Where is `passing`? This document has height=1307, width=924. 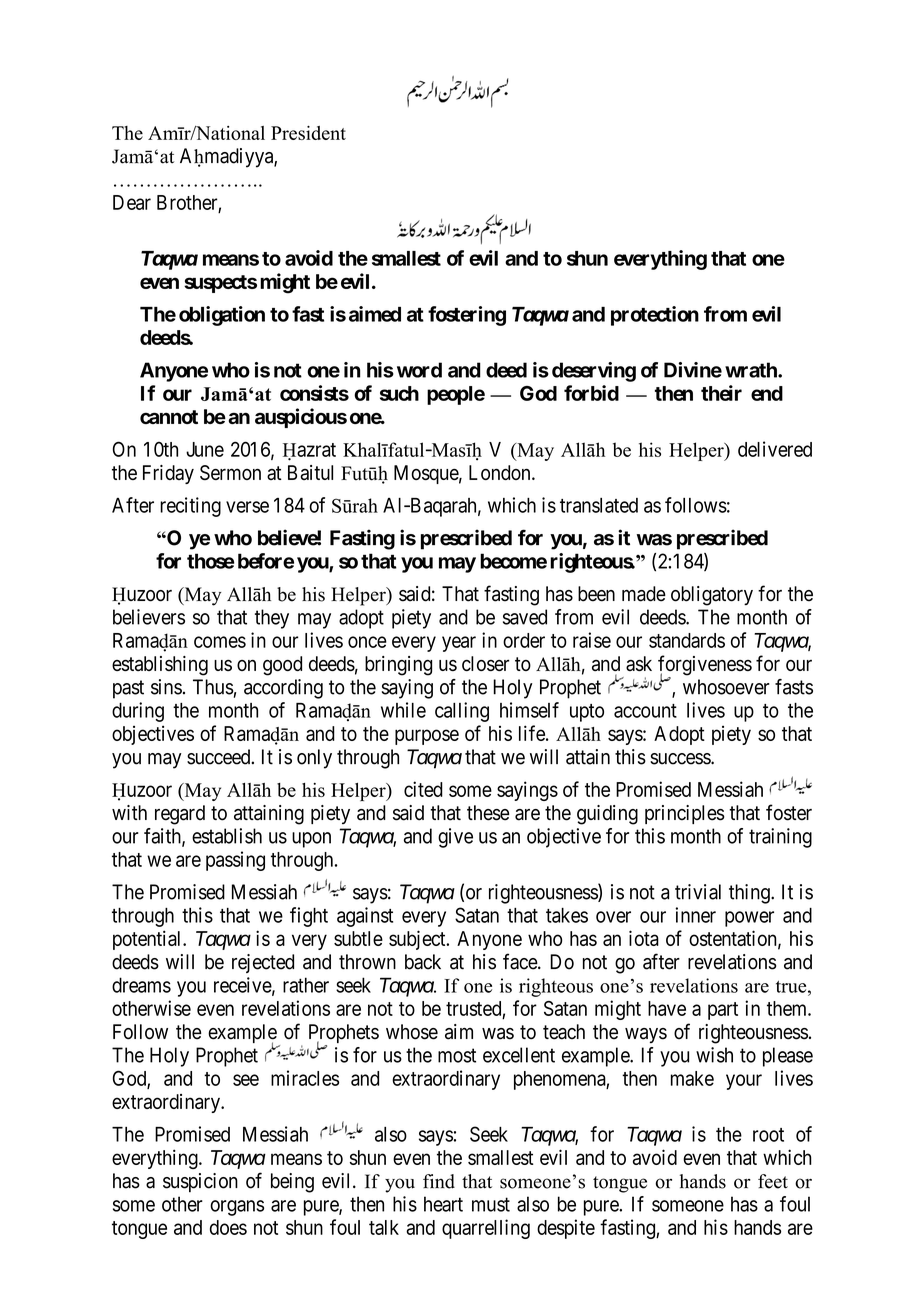
passing is located at coordinates (235, 861).
